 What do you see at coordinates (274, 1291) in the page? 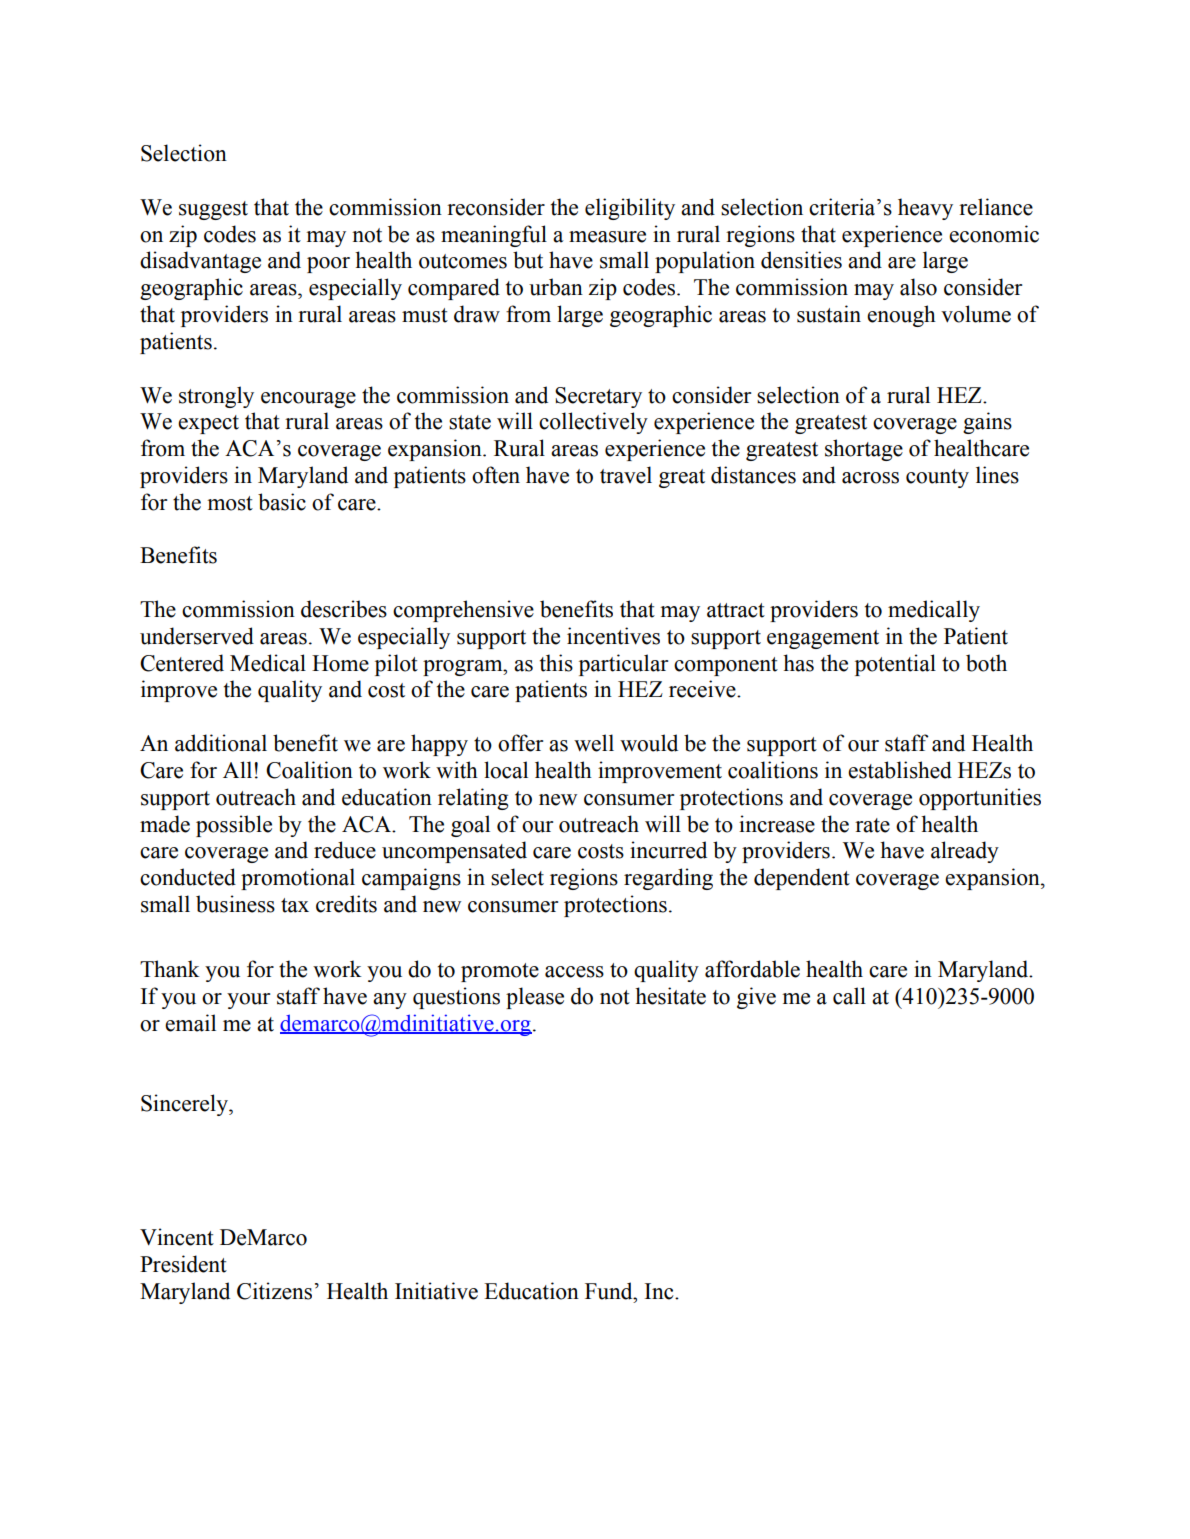
I see `Citizens` at bounding box center [274, 1291].
